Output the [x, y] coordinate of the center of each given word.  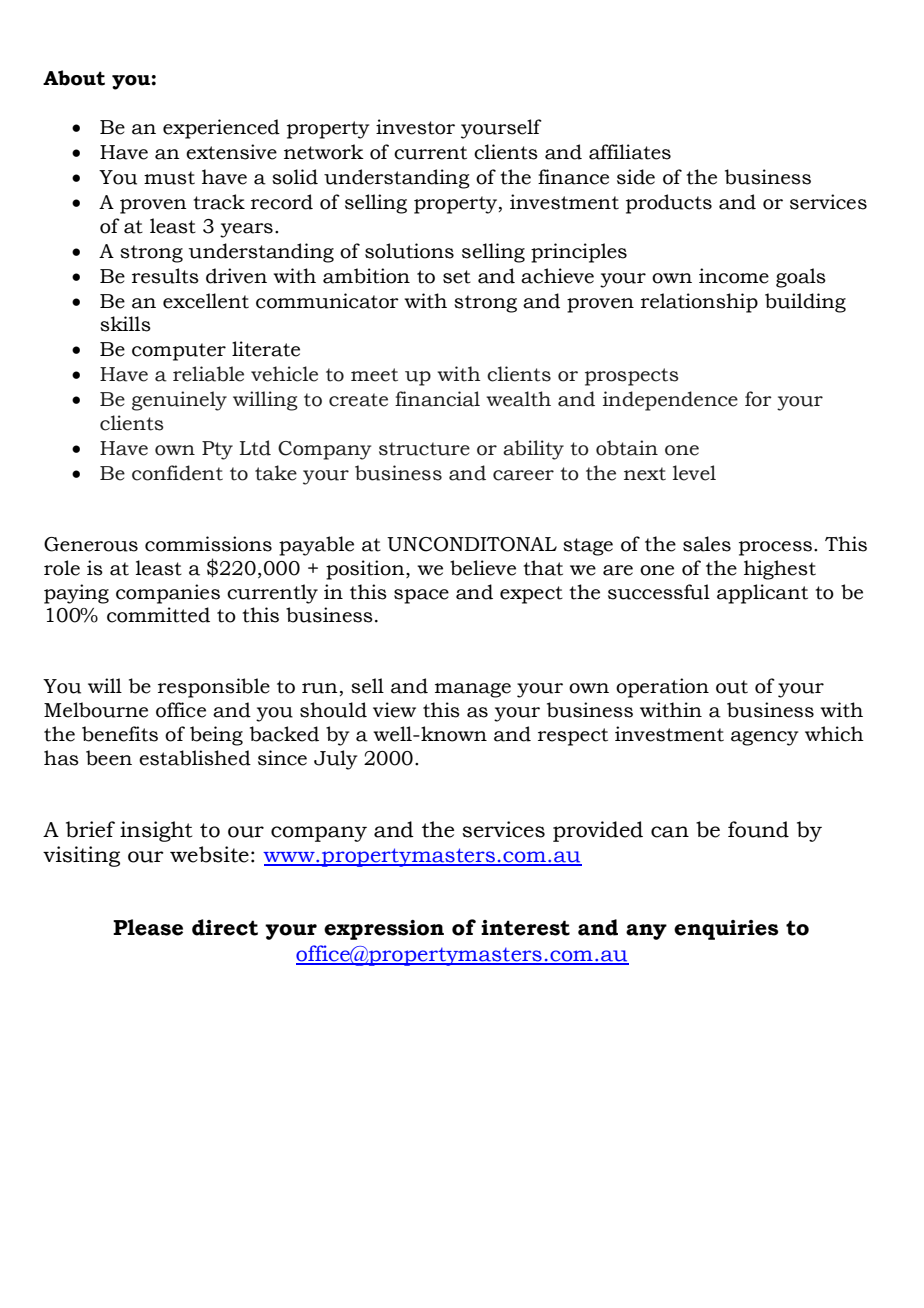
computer [179, 352]
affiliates [630, 152]
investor [415, 127]
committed [158, 615]
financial [437, 399]
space [421, 596]
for [758, 399]
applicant [762, 594]
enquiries [726, 930]
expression [384, 930]
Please [148, 927]
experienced [221, 129]
